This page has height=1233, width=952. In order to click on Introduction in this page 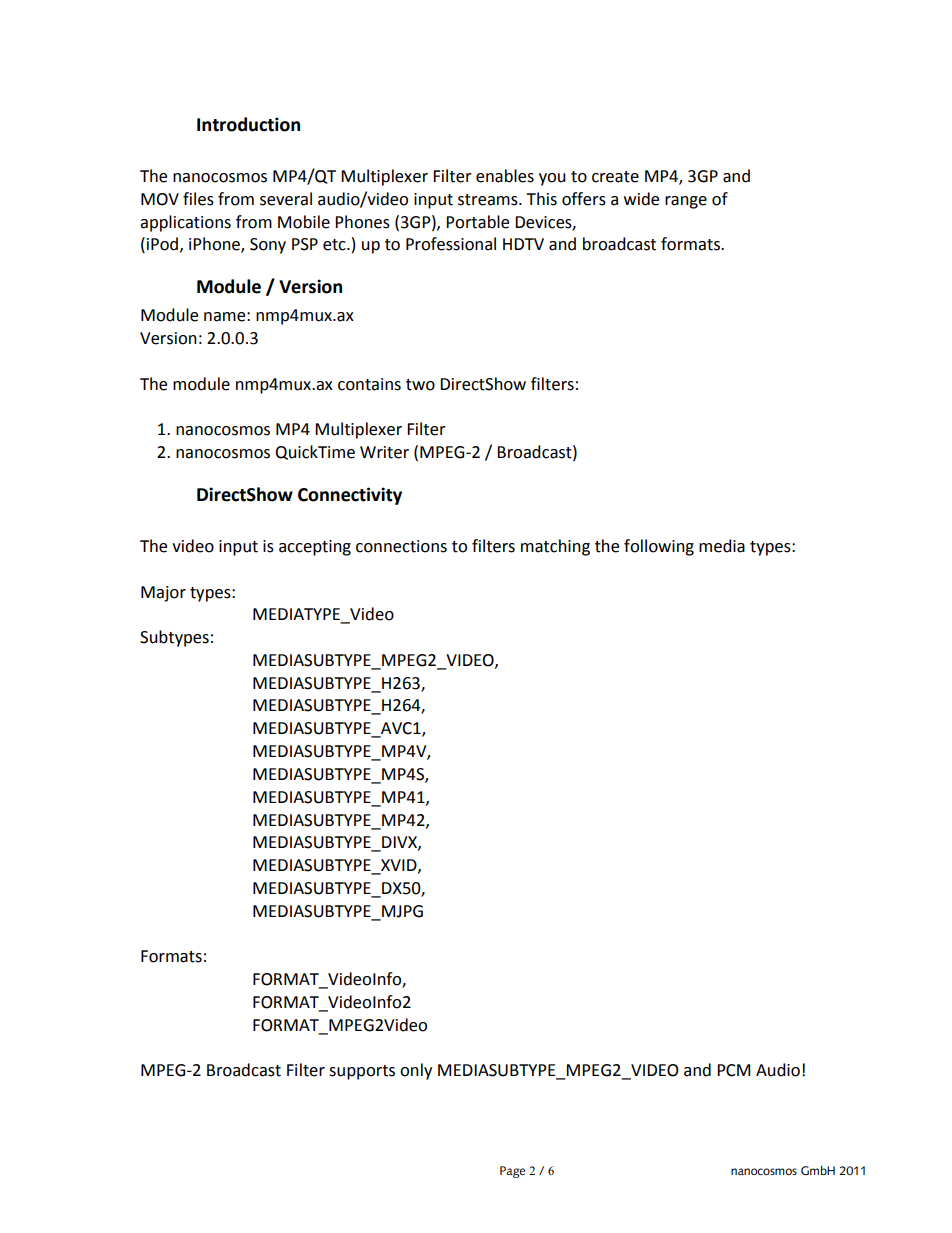, I will do `click(248, 124)`.
